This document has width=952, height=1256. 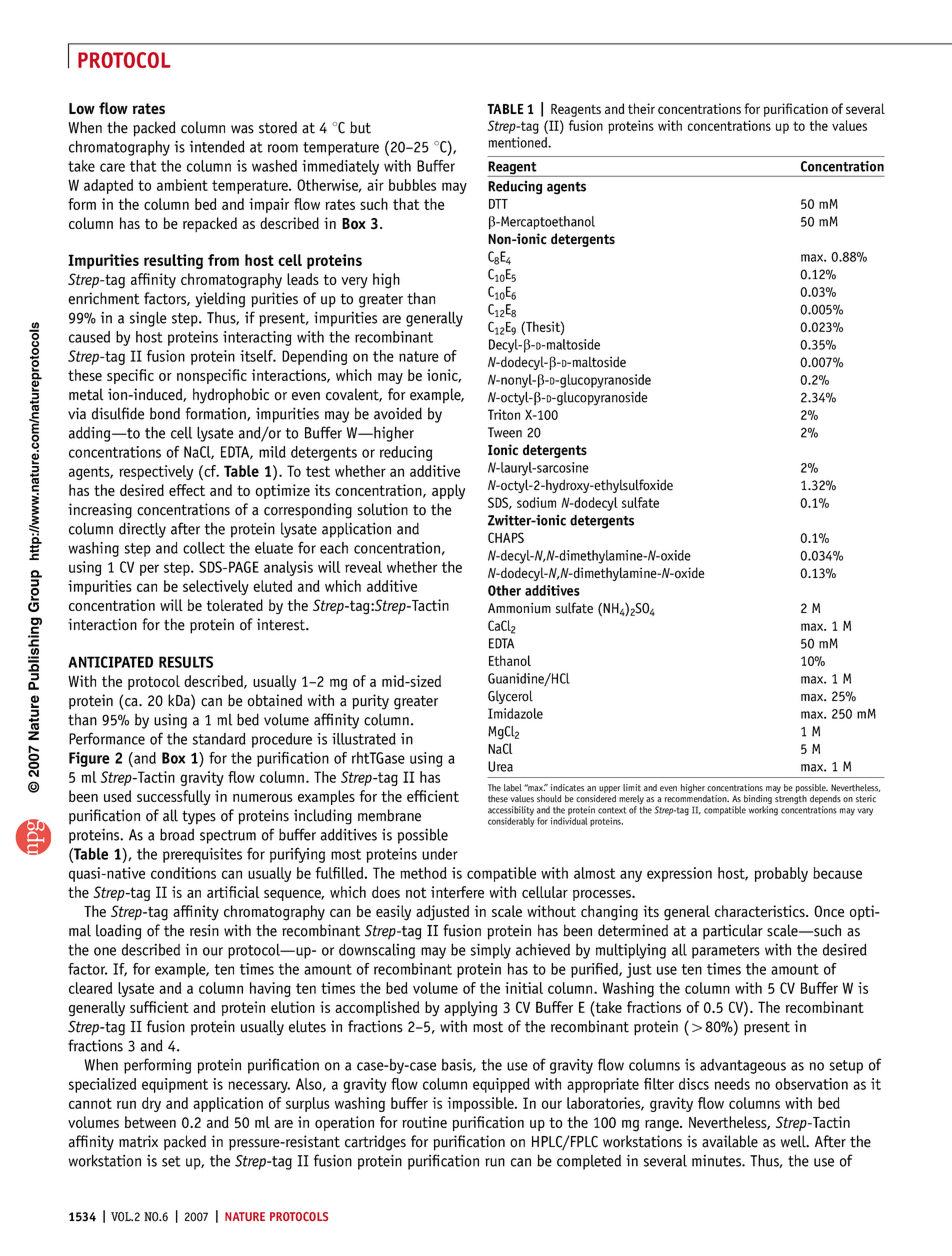 What do you see at coordinates (186, 662) in the document?
I see `RESULTS` at bounding box center [186, 662].
